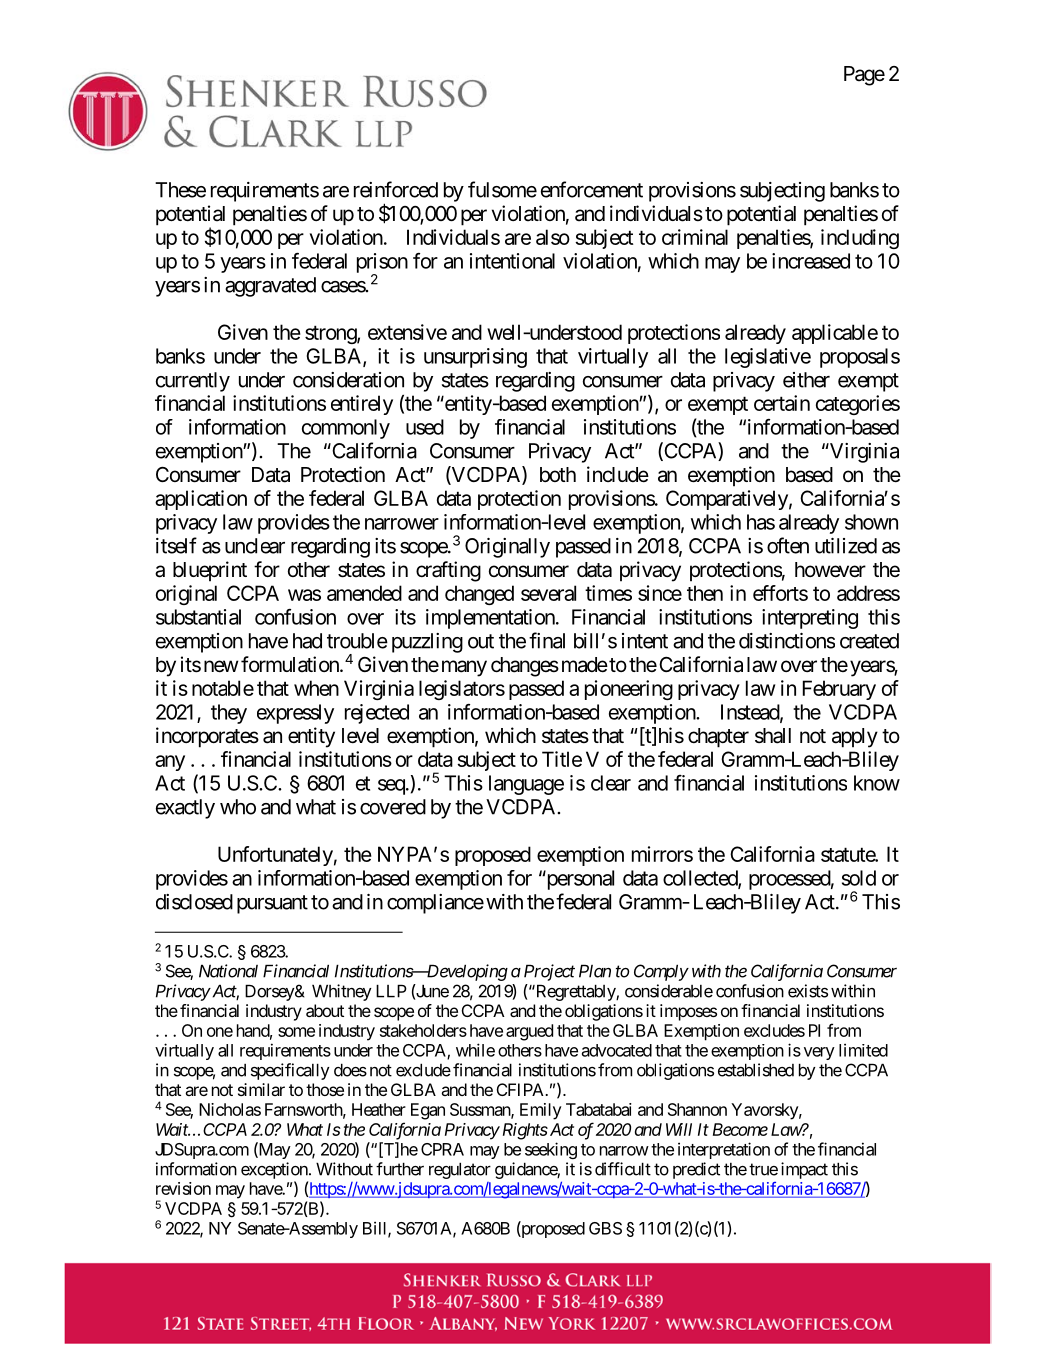 This screenshot has width=1053, height=1362. I want to click on Page, so click(864, 76).
